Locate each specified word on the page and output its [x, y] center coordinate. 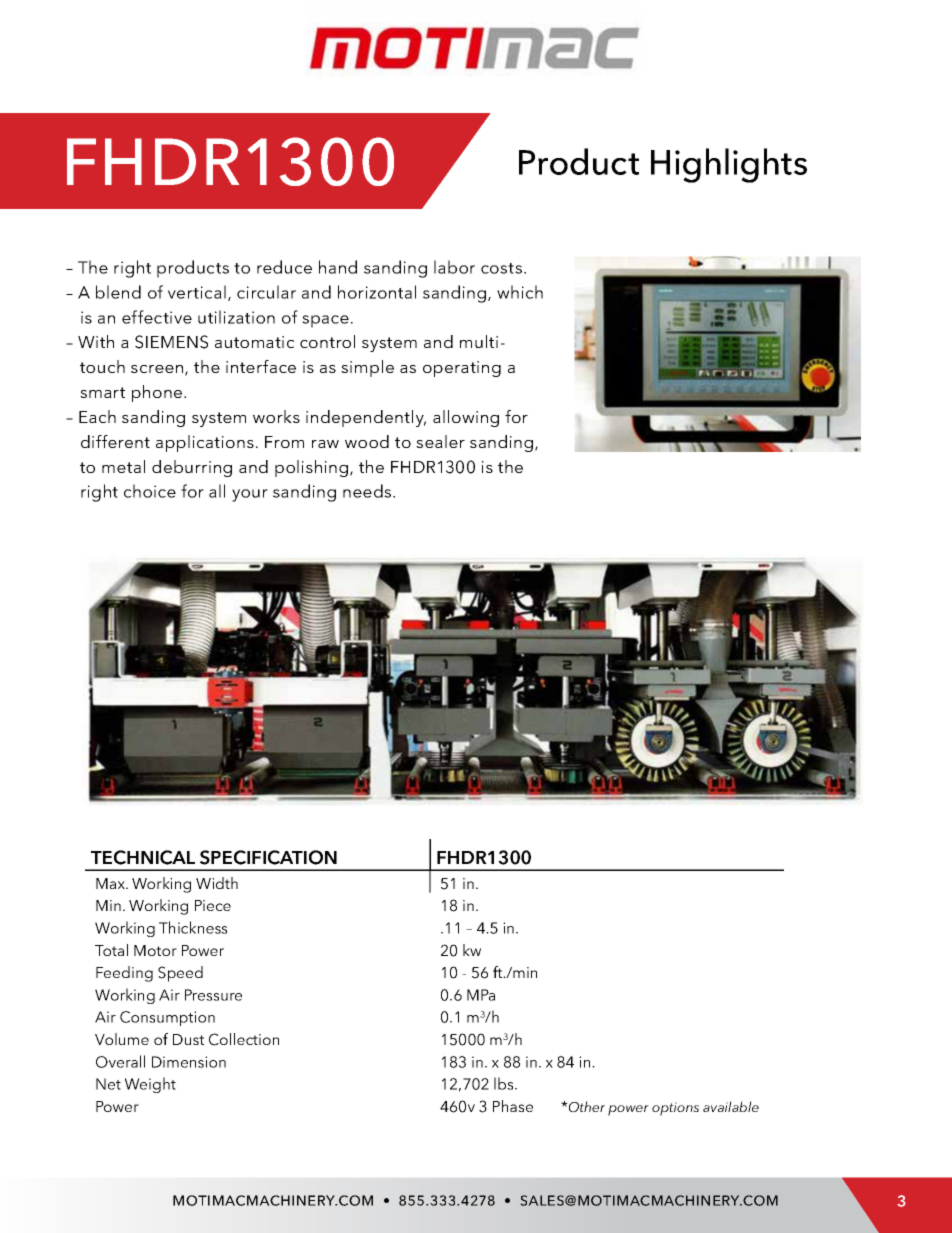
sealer [440, 441]
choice [150, 491]
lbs [505, 1083]
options [675, 1109]
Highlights [729, 165]
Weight [150, 1085]
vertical [197, 292]
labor [454, 267]
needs [368, 491]
